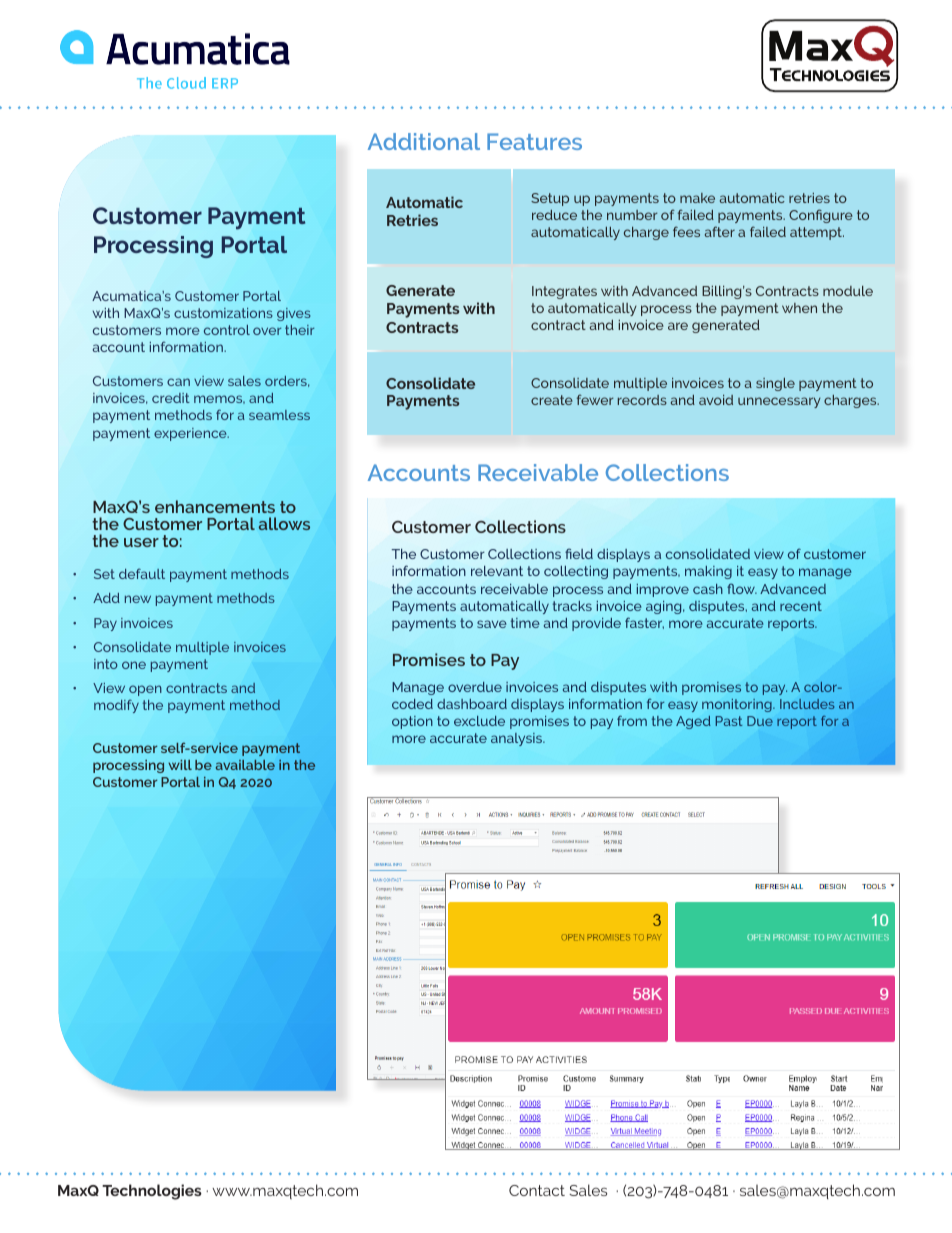 Image resolution: width=952 pixels, height=1233 pixels. Describe the element at coordinates (775, 384) in the screenshot. I see `single` at that location.
